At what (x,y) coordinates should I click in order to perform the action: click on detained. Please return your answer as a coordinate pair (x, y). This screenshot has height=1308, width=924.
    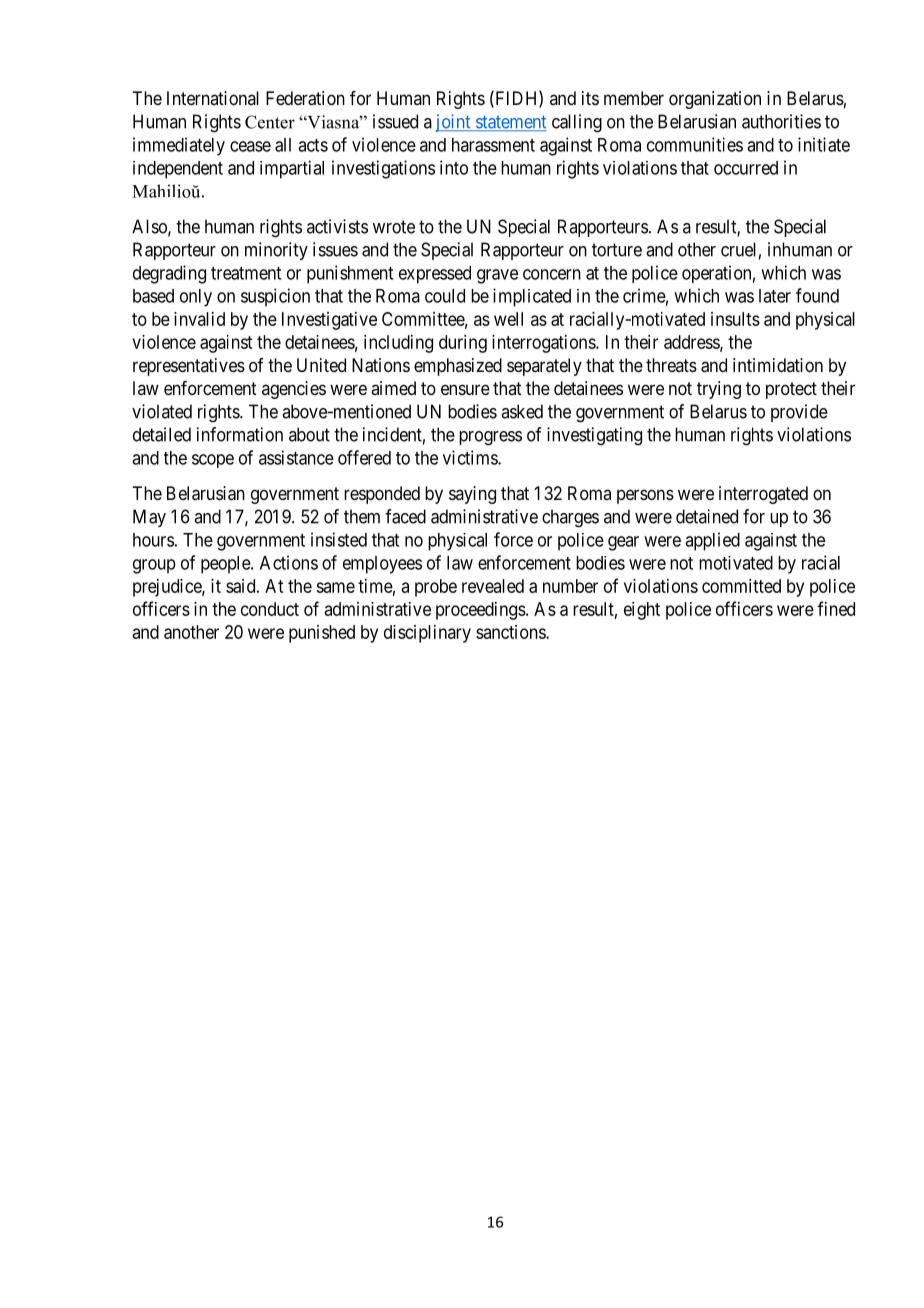
    Looking at the image, I should click on (707, 516).
